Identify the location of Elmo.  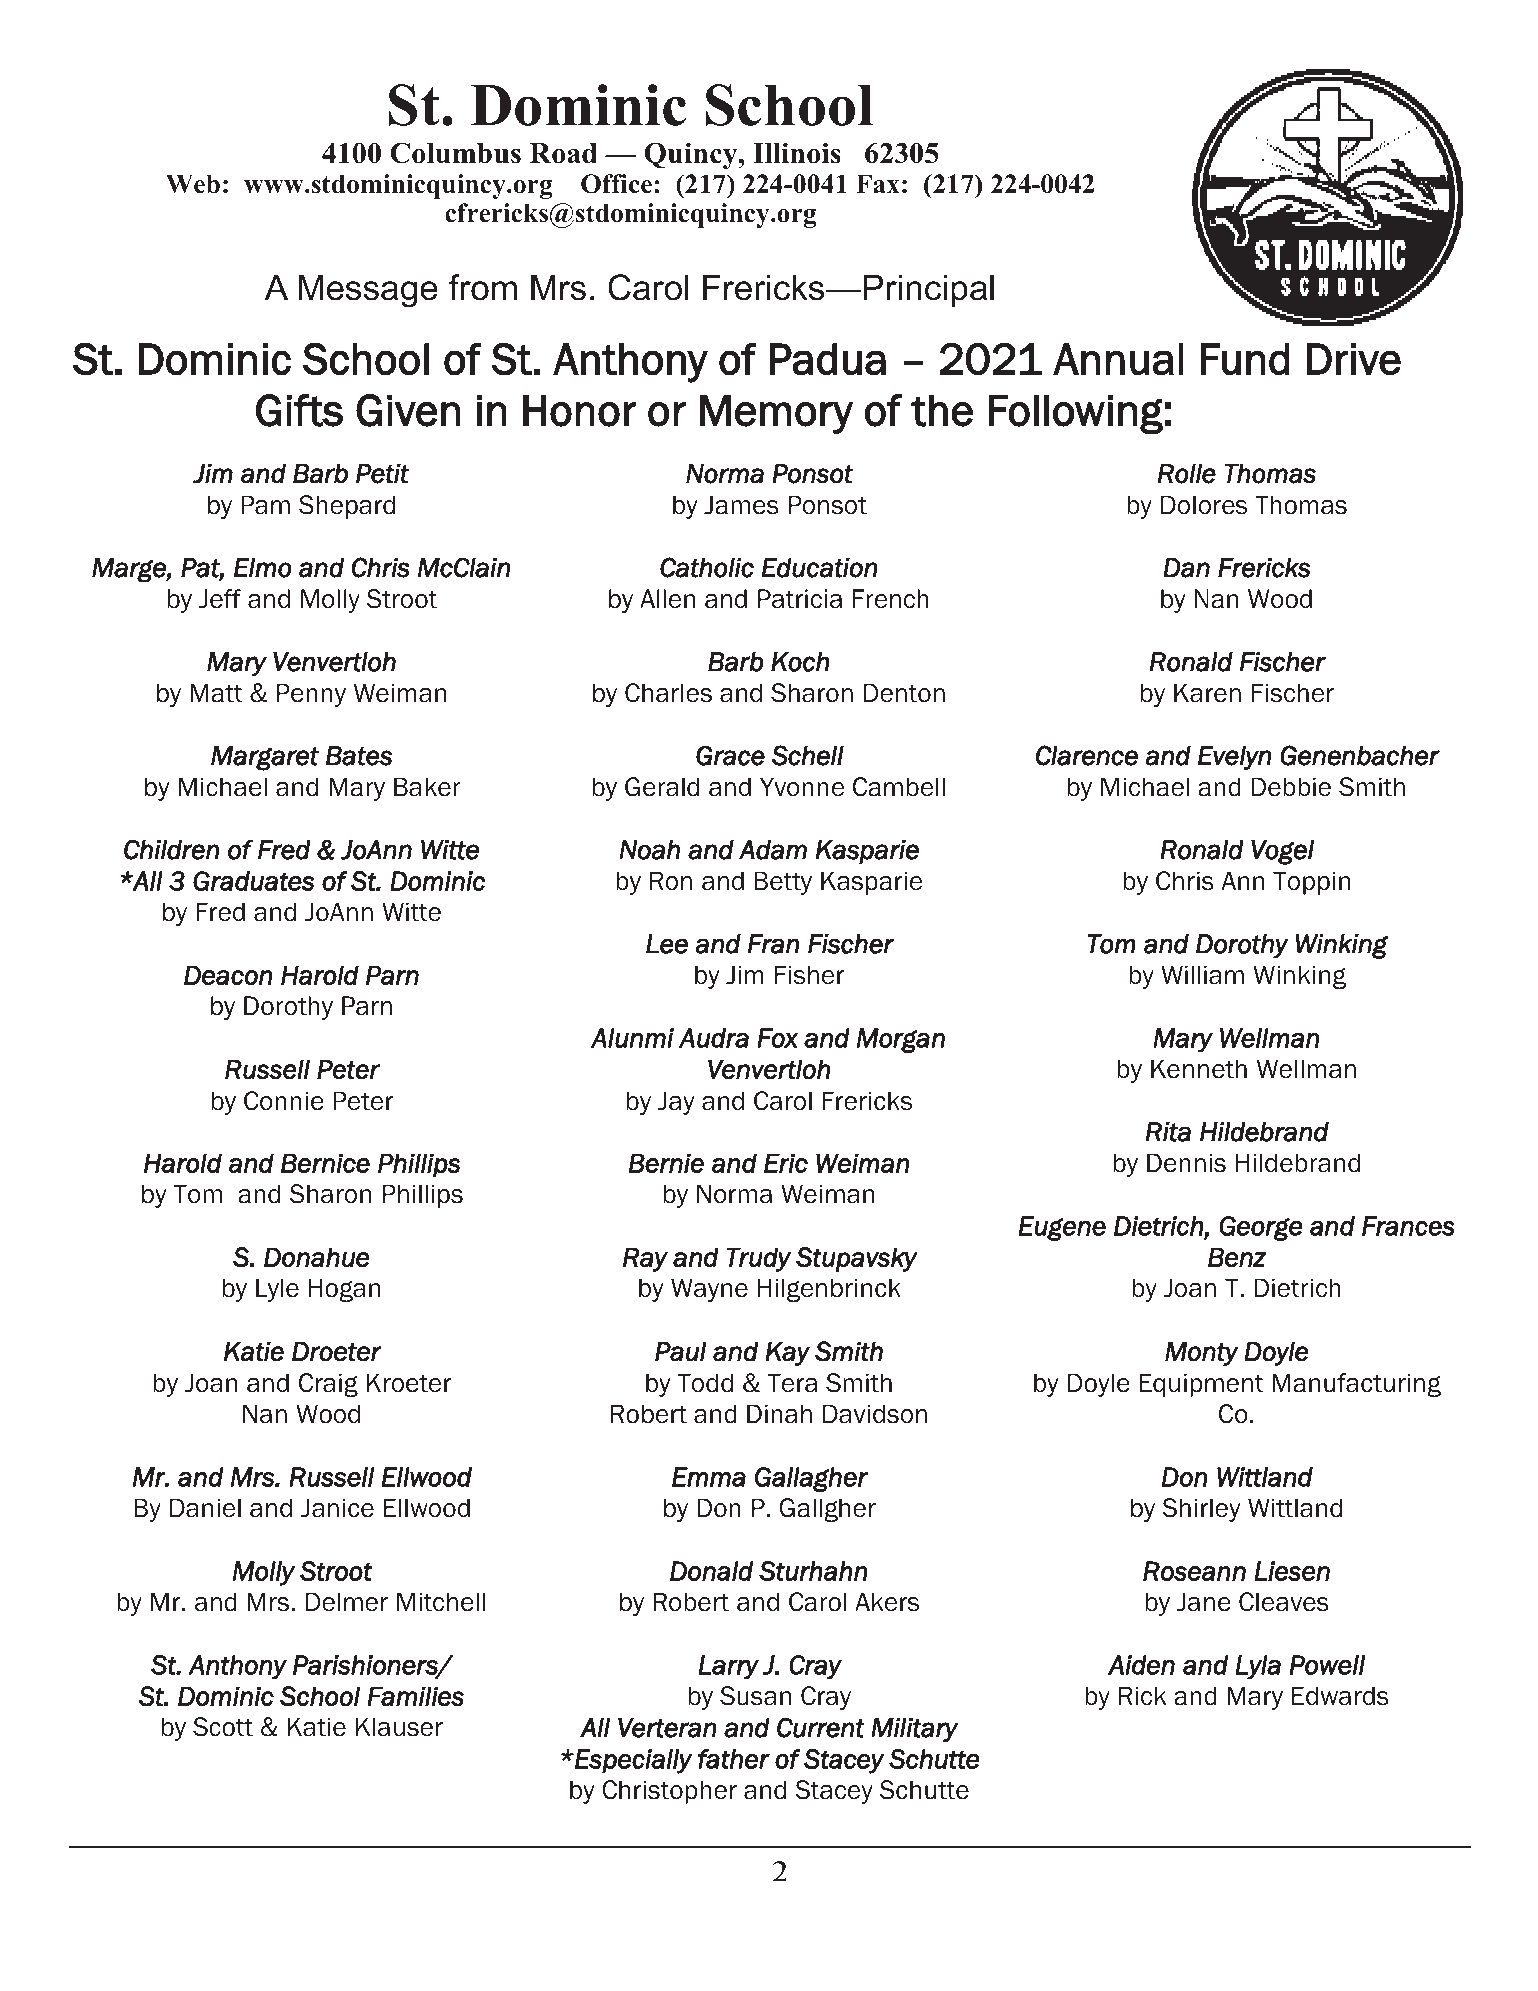
(263, 568).
